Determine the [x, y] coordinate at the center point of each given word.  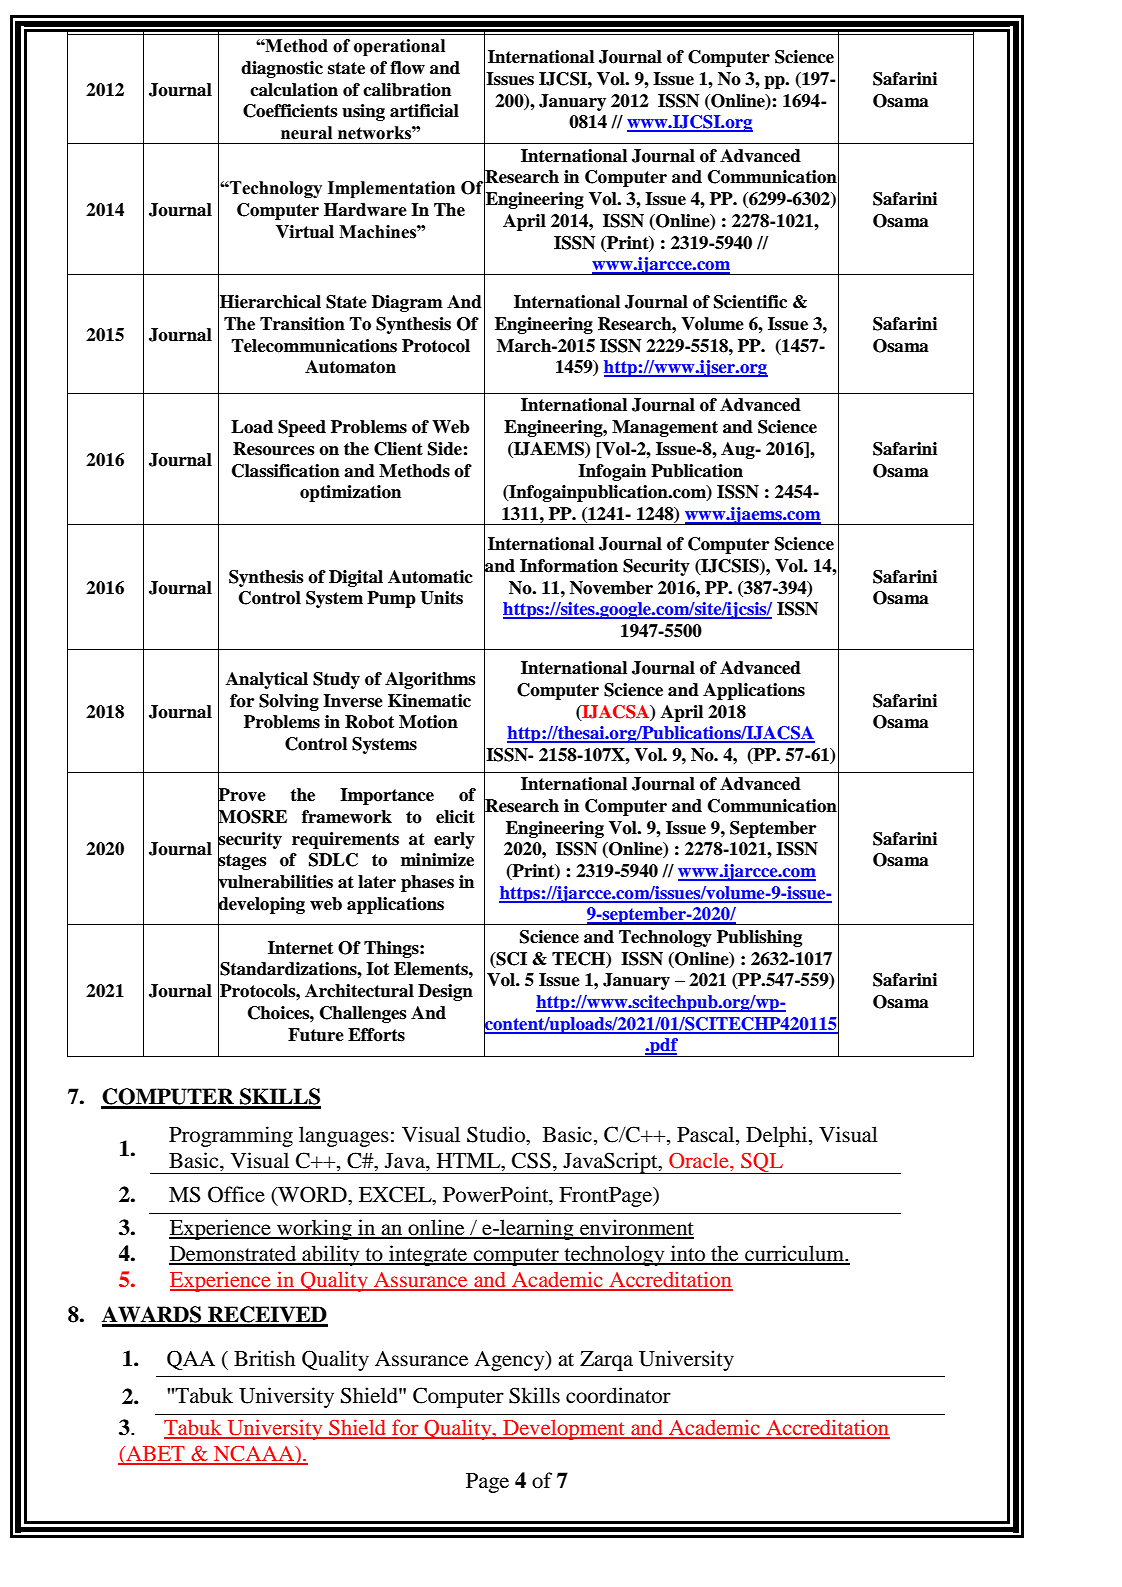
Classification [286, 471]
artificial [424, 111]
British [264, 1358]
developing [261, 905]
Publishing [759, 938]
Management [665, 428]
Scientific [750, 302]
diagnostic [282, 69]
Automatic [430, 577]
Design [445, 992]
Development [564, 1430]
